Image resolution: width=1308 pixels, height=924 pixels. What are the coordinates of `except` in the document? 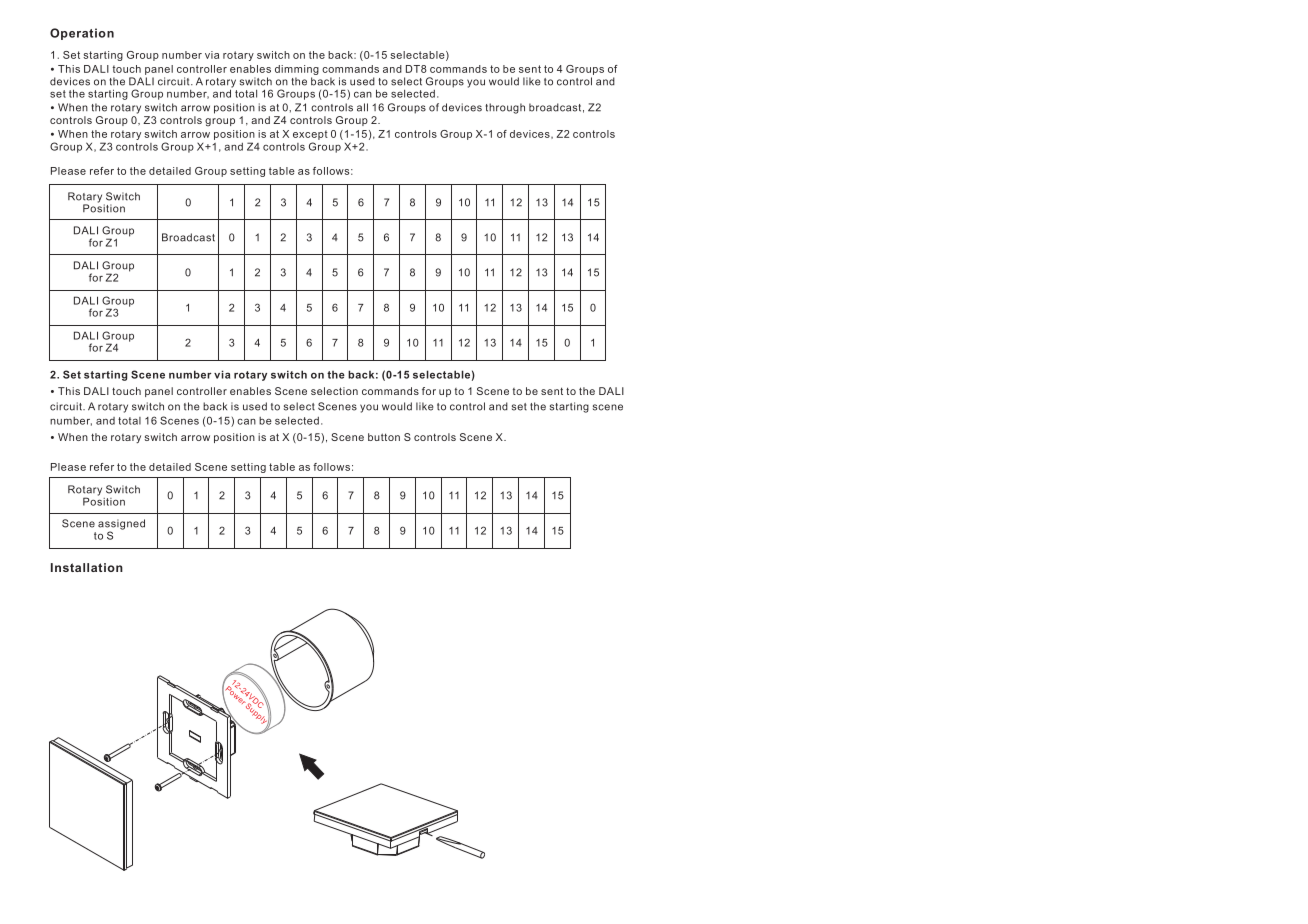 It's located at (310, 135).
